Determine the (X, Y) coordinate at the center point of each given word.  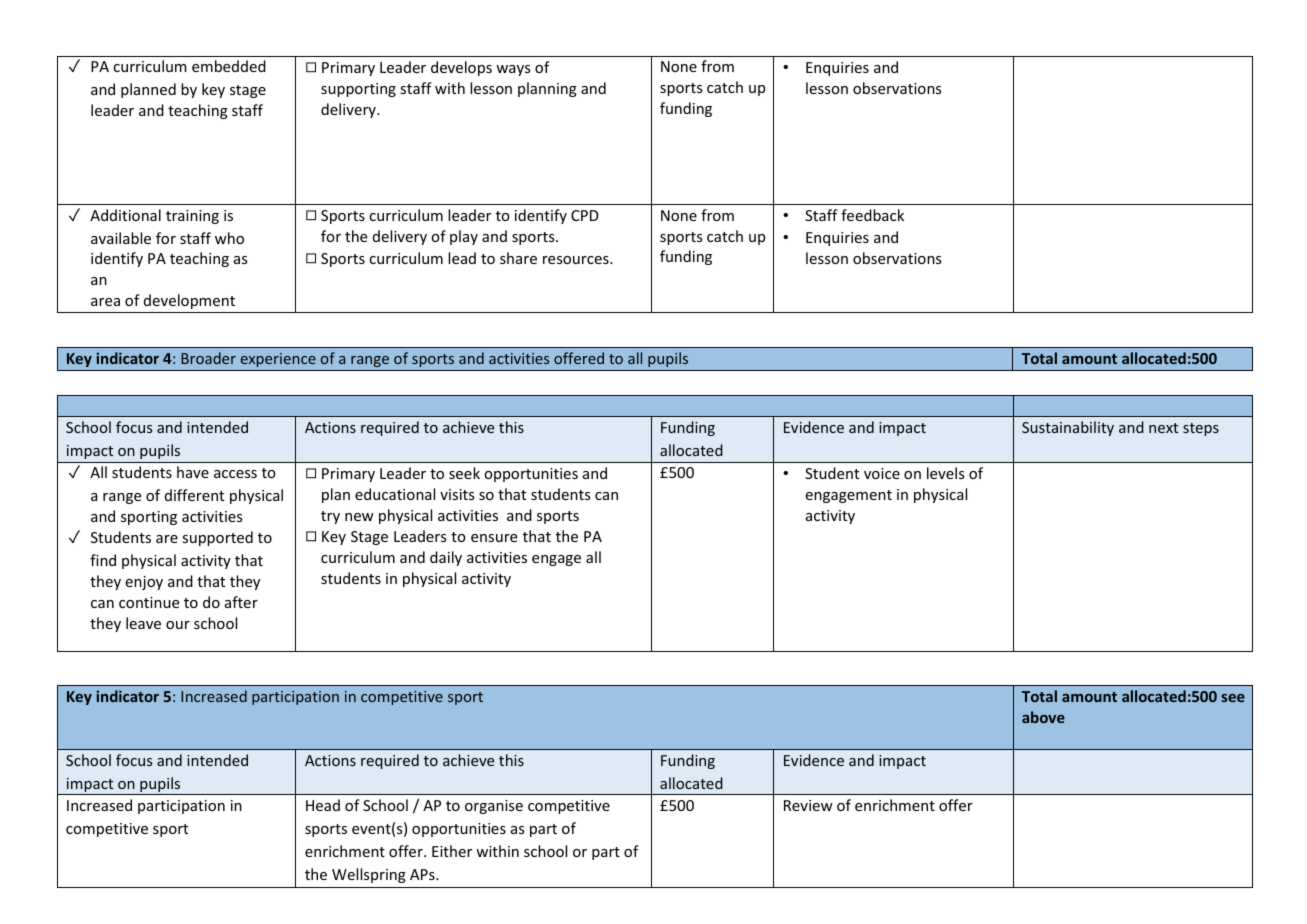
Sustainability (1068, 428)
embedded (229, 66)
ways (513, 70)
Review (808, 805)
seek (464, 473)
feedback (872, 215)
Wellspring (369, 875)
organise (494, 807)
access (235, 474)
